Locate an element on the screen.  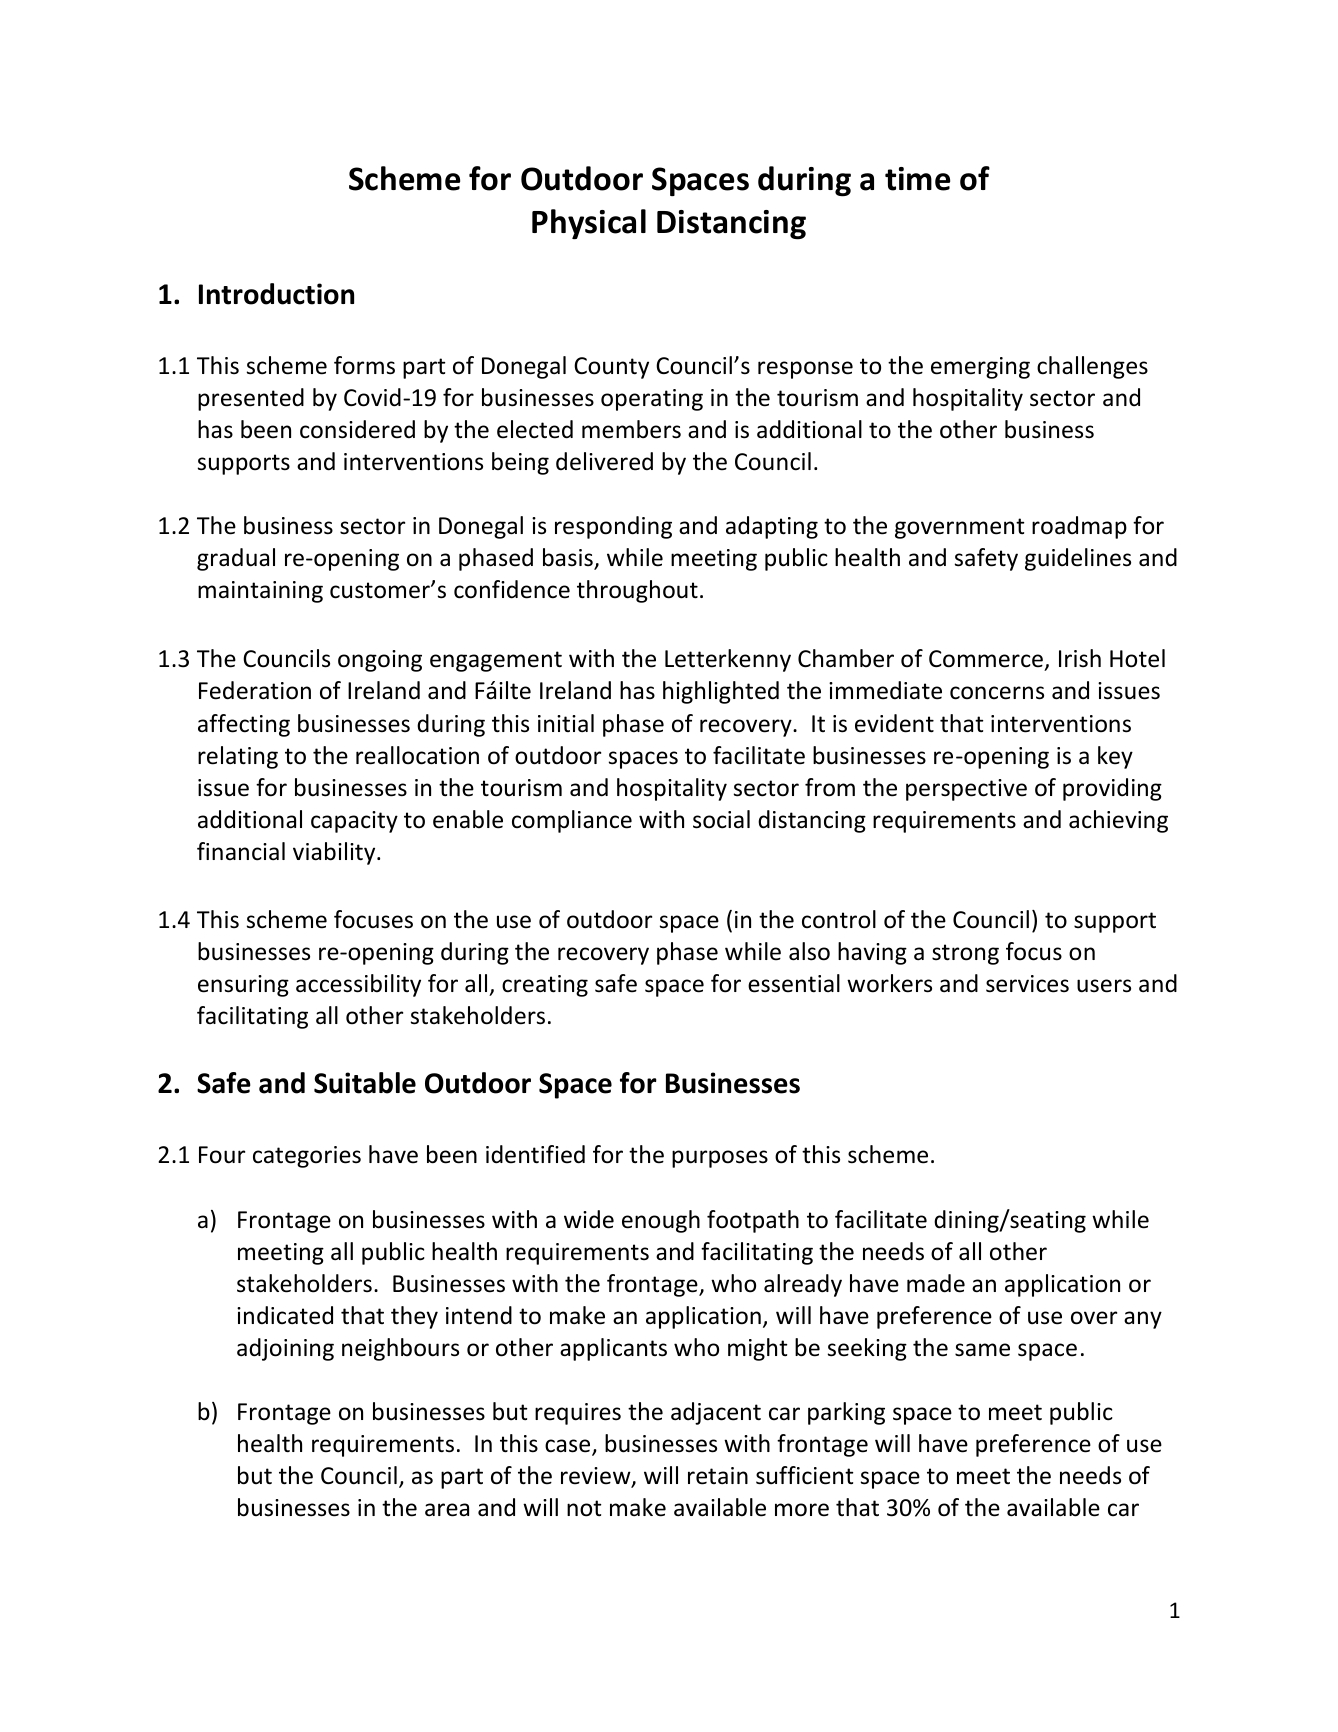
time is located at coordinates (917, 179).
